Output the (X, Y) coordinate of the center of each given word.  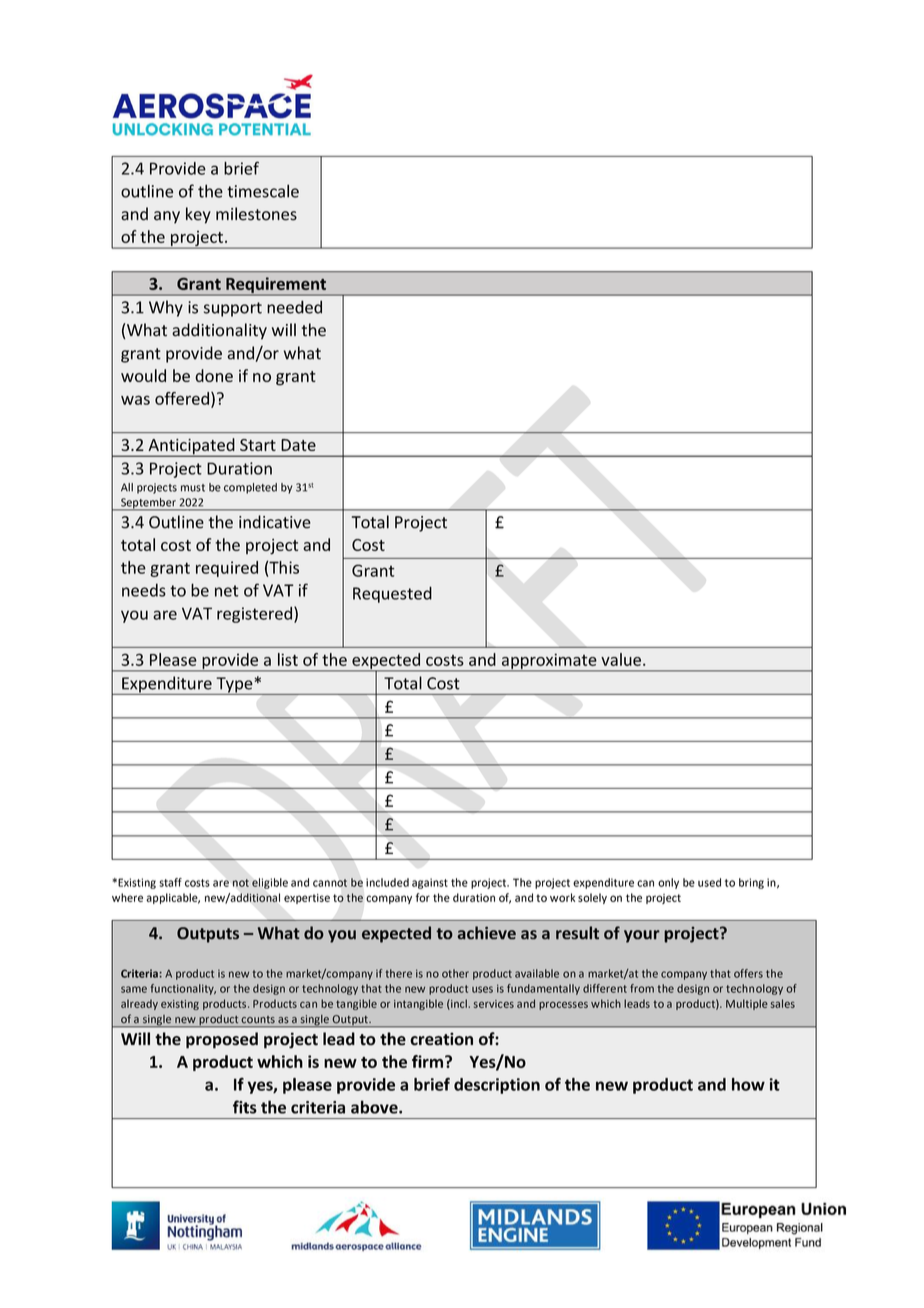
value (621, 659)
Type (234, 686)
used (709, 882)
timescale (263, 191)
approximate (549, 662)
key (198, 215)
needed (294, 307)
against (430, 883)
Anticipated (191, 447)
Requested (392, 594)
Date (298, 445)
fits (245, 1107)
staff (170, 882)
